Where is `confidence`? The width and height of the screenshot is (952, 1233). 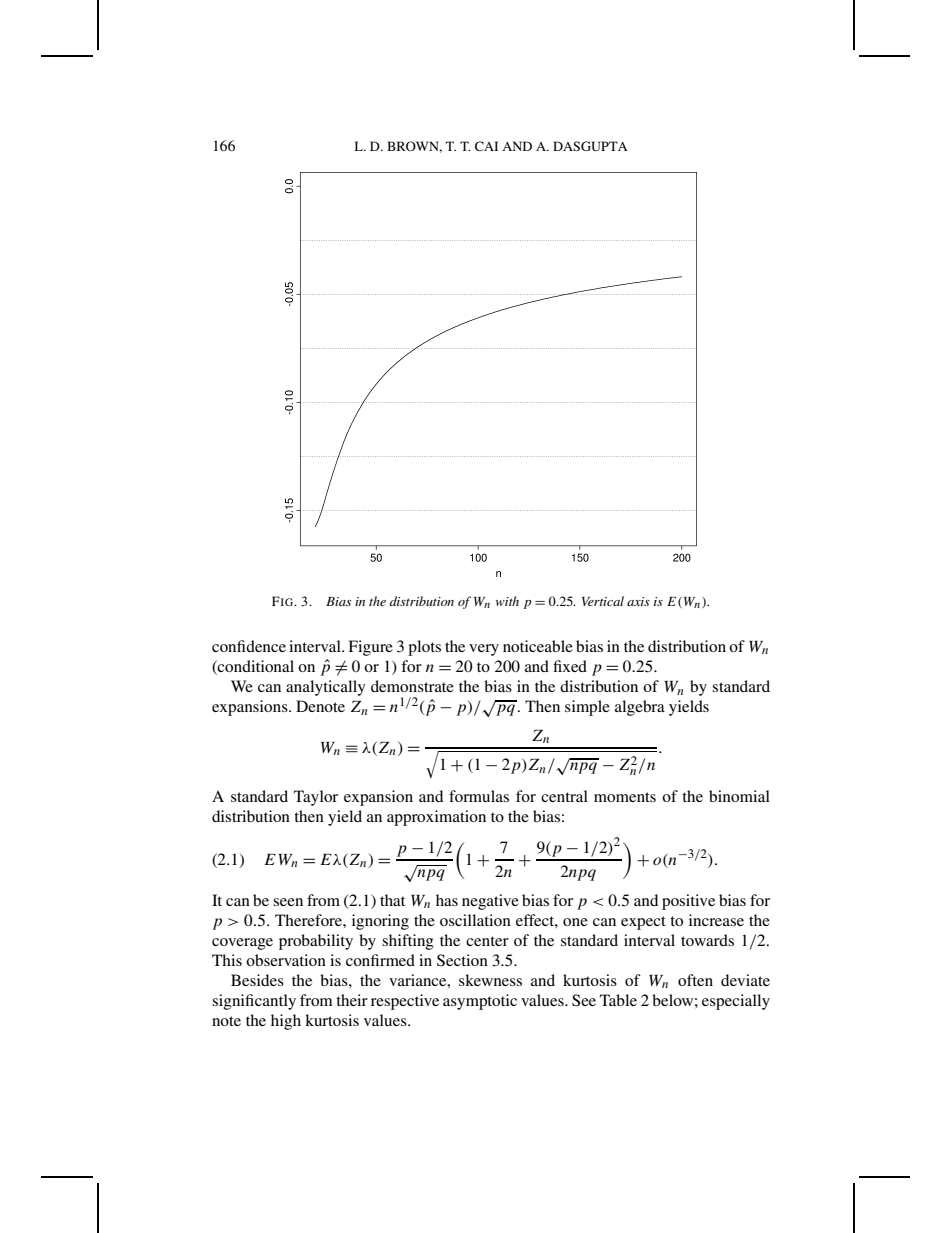
confidence is located at coordinates (249, 646).
